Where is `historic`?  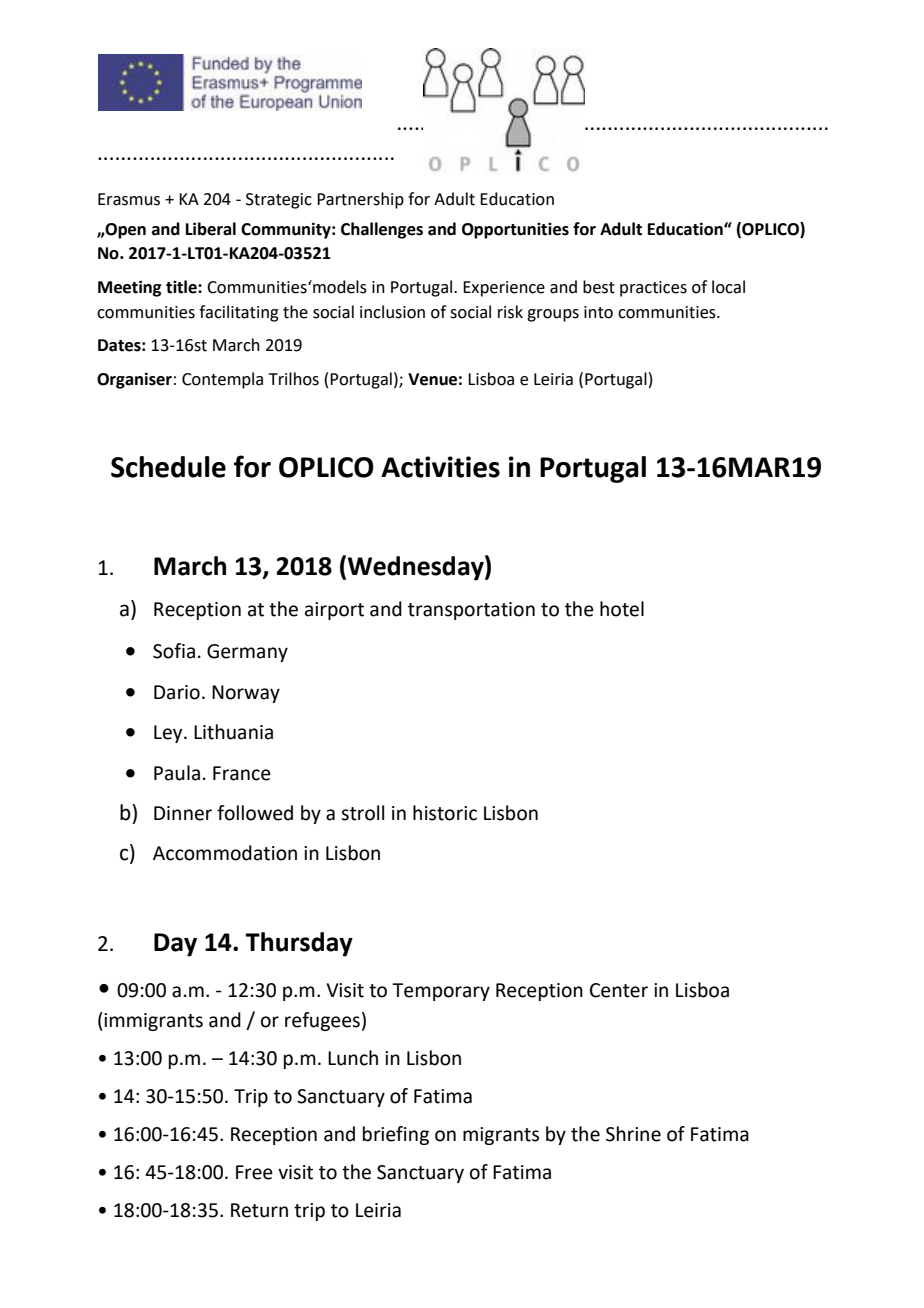 historic is located at coordinates (445, 813).
